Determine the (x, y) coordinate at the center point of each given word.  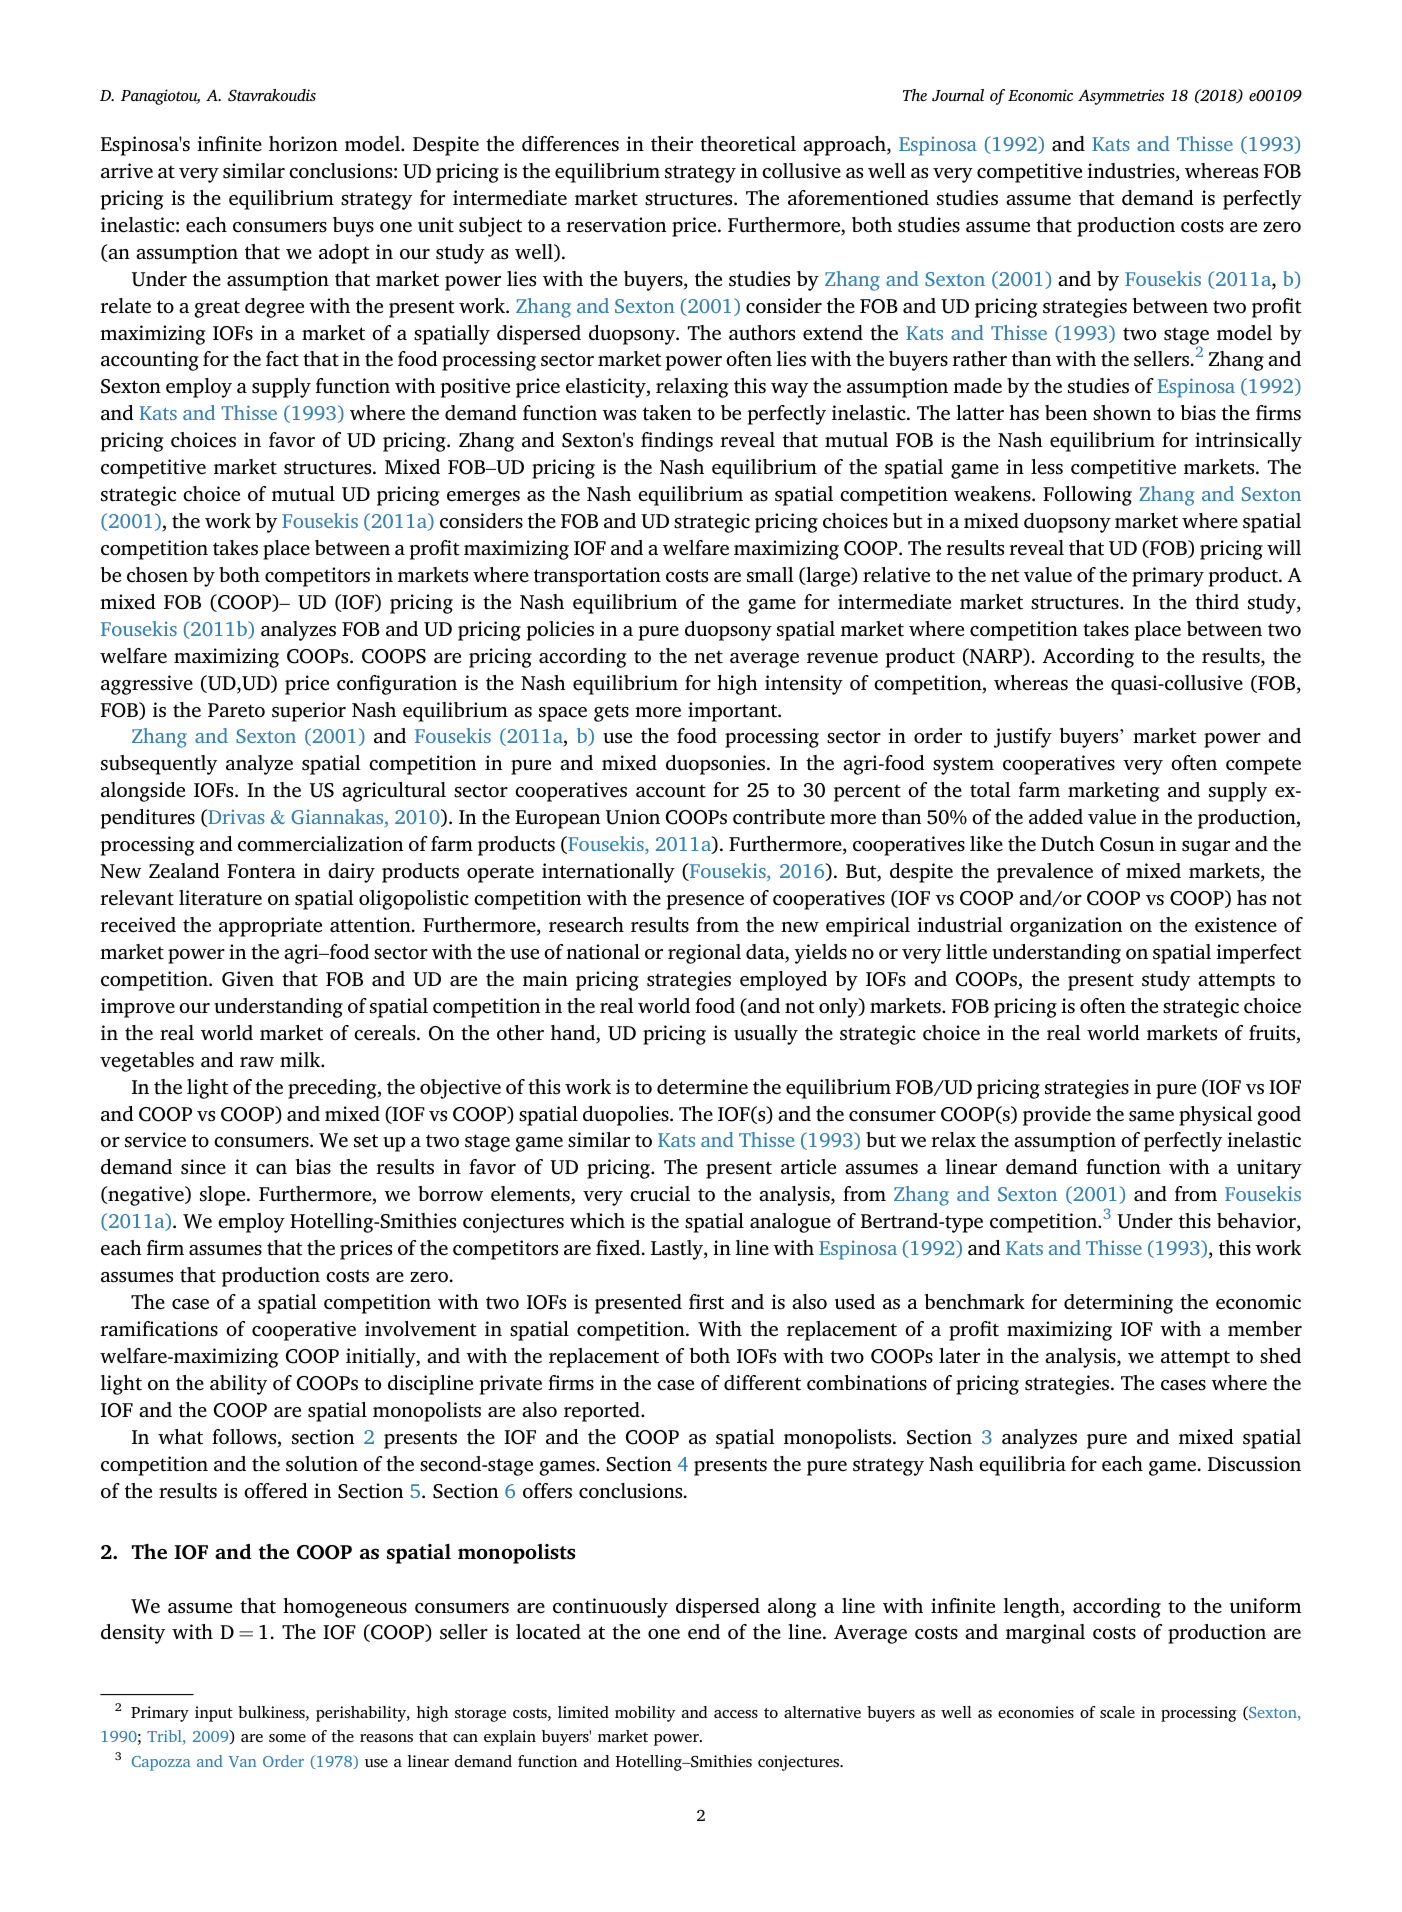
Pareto (236, 710)
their (672, 144)
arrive (127, 171)
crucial (660, 1194)
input (214, 1714)
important (734, 712)
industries (1132, 172)
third (1217, 602)
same (1151, 1116)
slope (224, 1196)
